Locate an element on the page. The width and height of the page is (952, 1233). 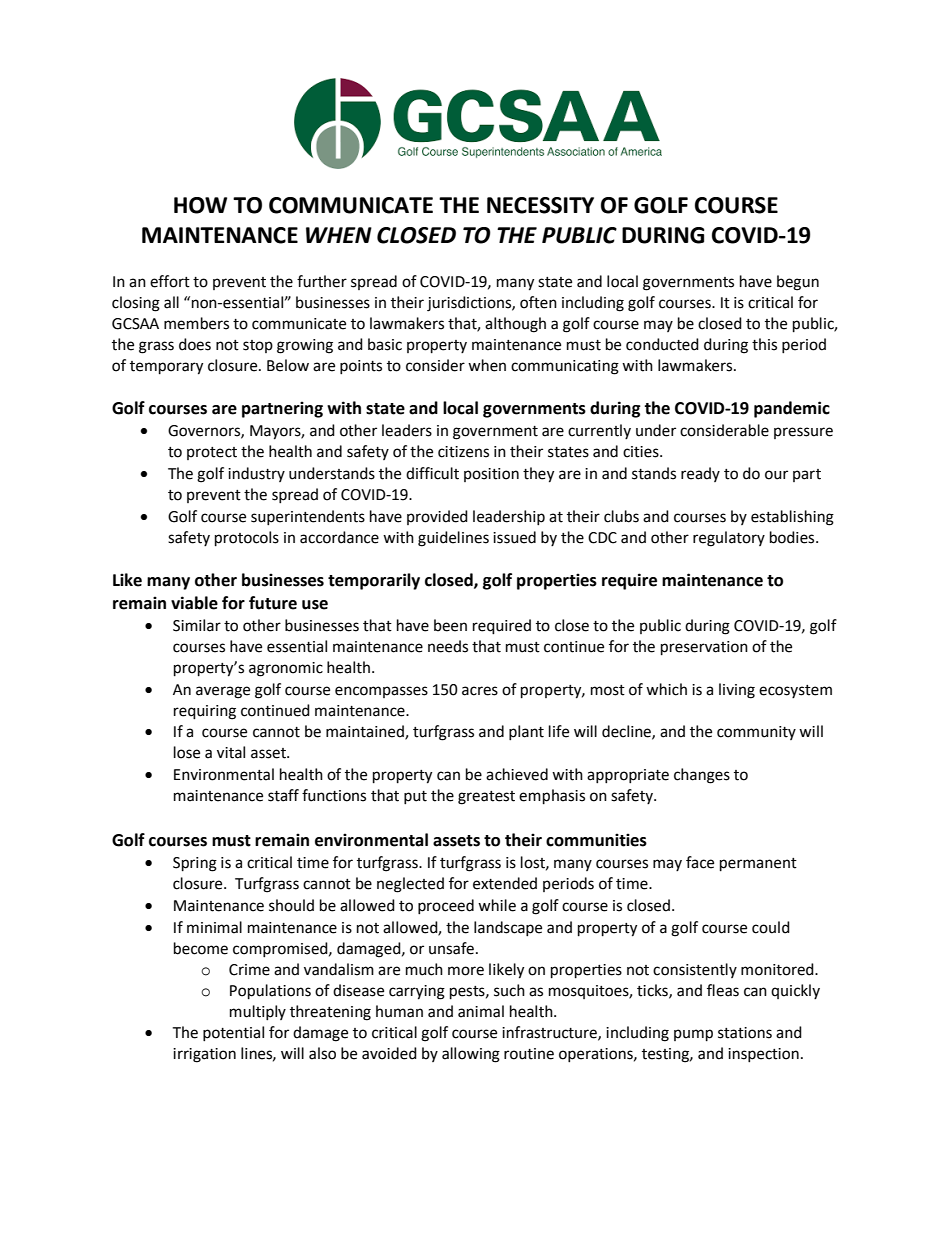
potential is located at coordinates (233, 1033).
